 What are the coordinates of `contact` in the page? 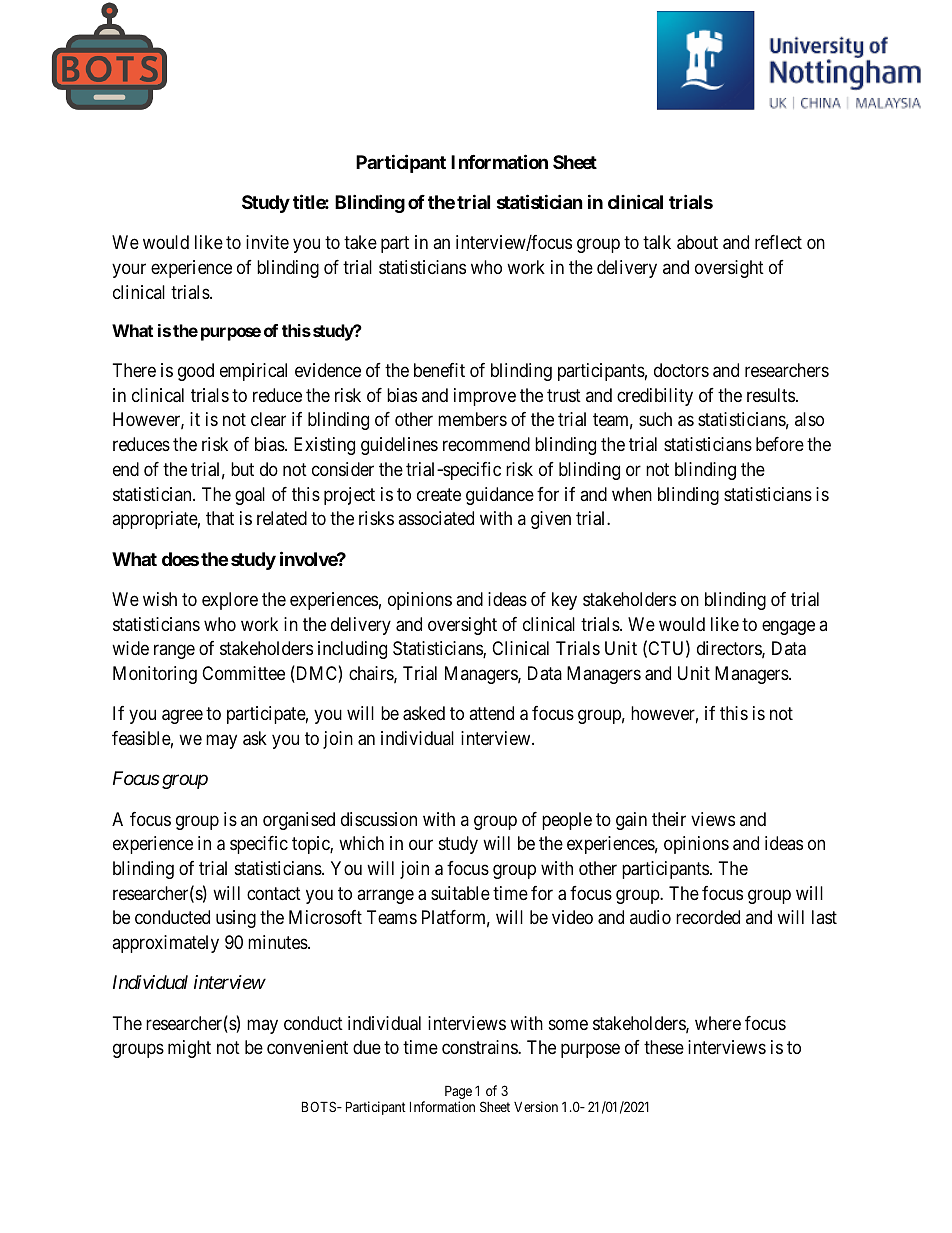 It's located at (274, 894).
